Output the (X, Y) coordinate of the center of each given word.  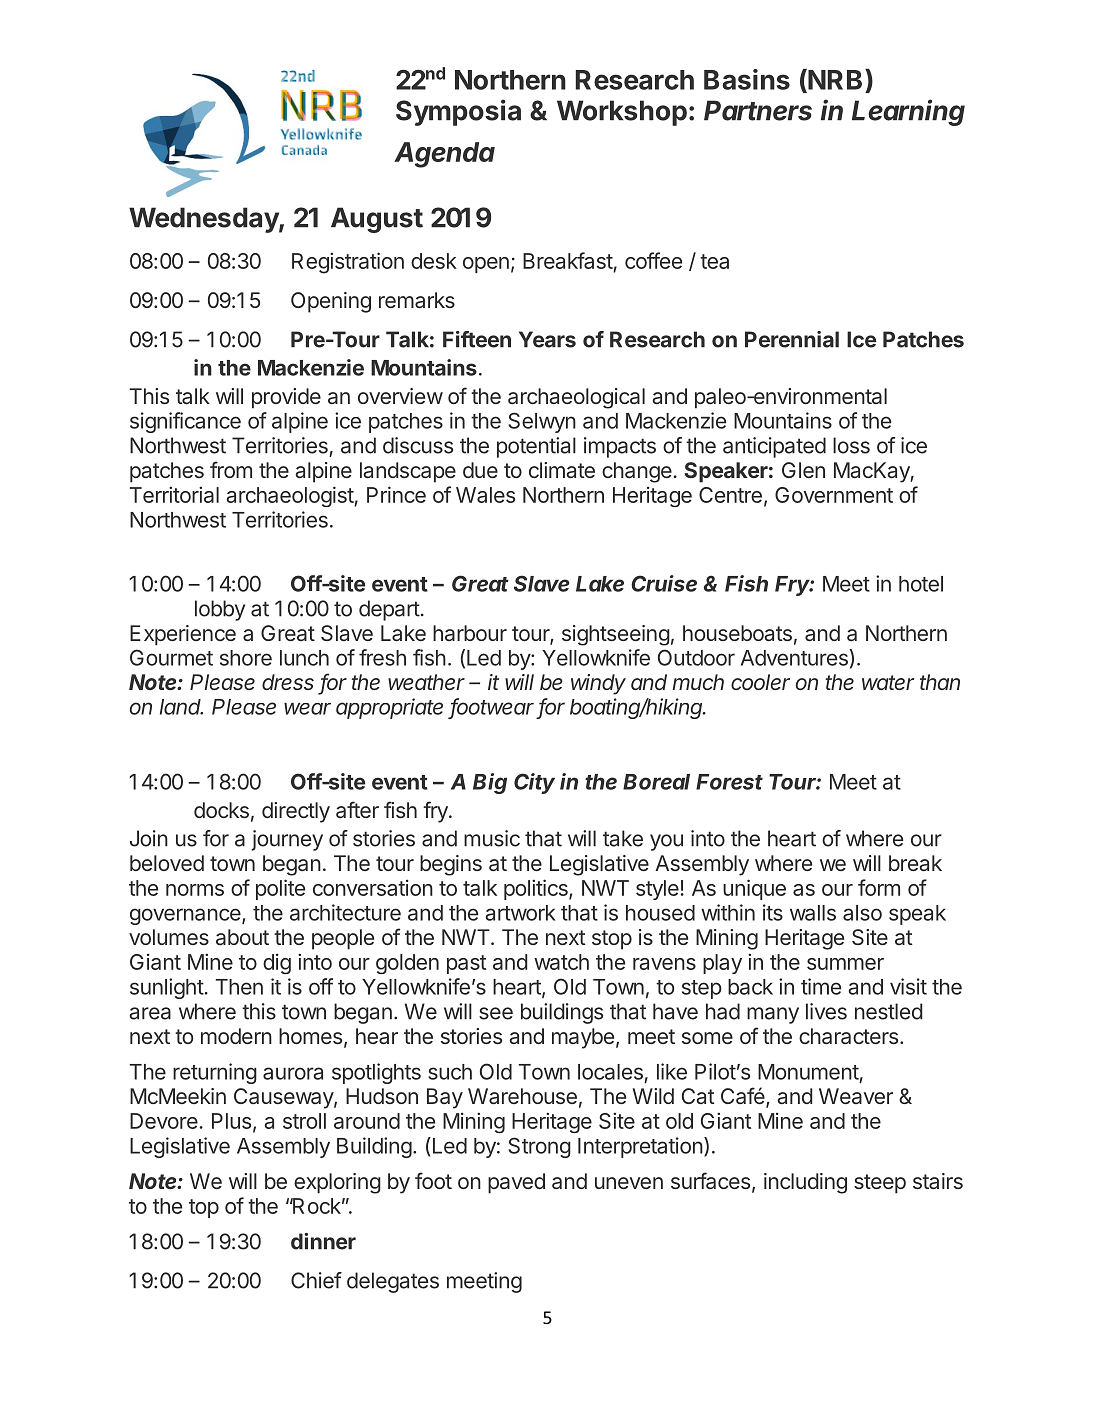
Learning (908, 112)
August (377, 220)
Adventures (795, 657)
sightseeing (616, 635)
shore (246, 658)
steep (880, 1184)
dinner (323, 1241)
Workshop (622, 113)
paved (516, 1183)
